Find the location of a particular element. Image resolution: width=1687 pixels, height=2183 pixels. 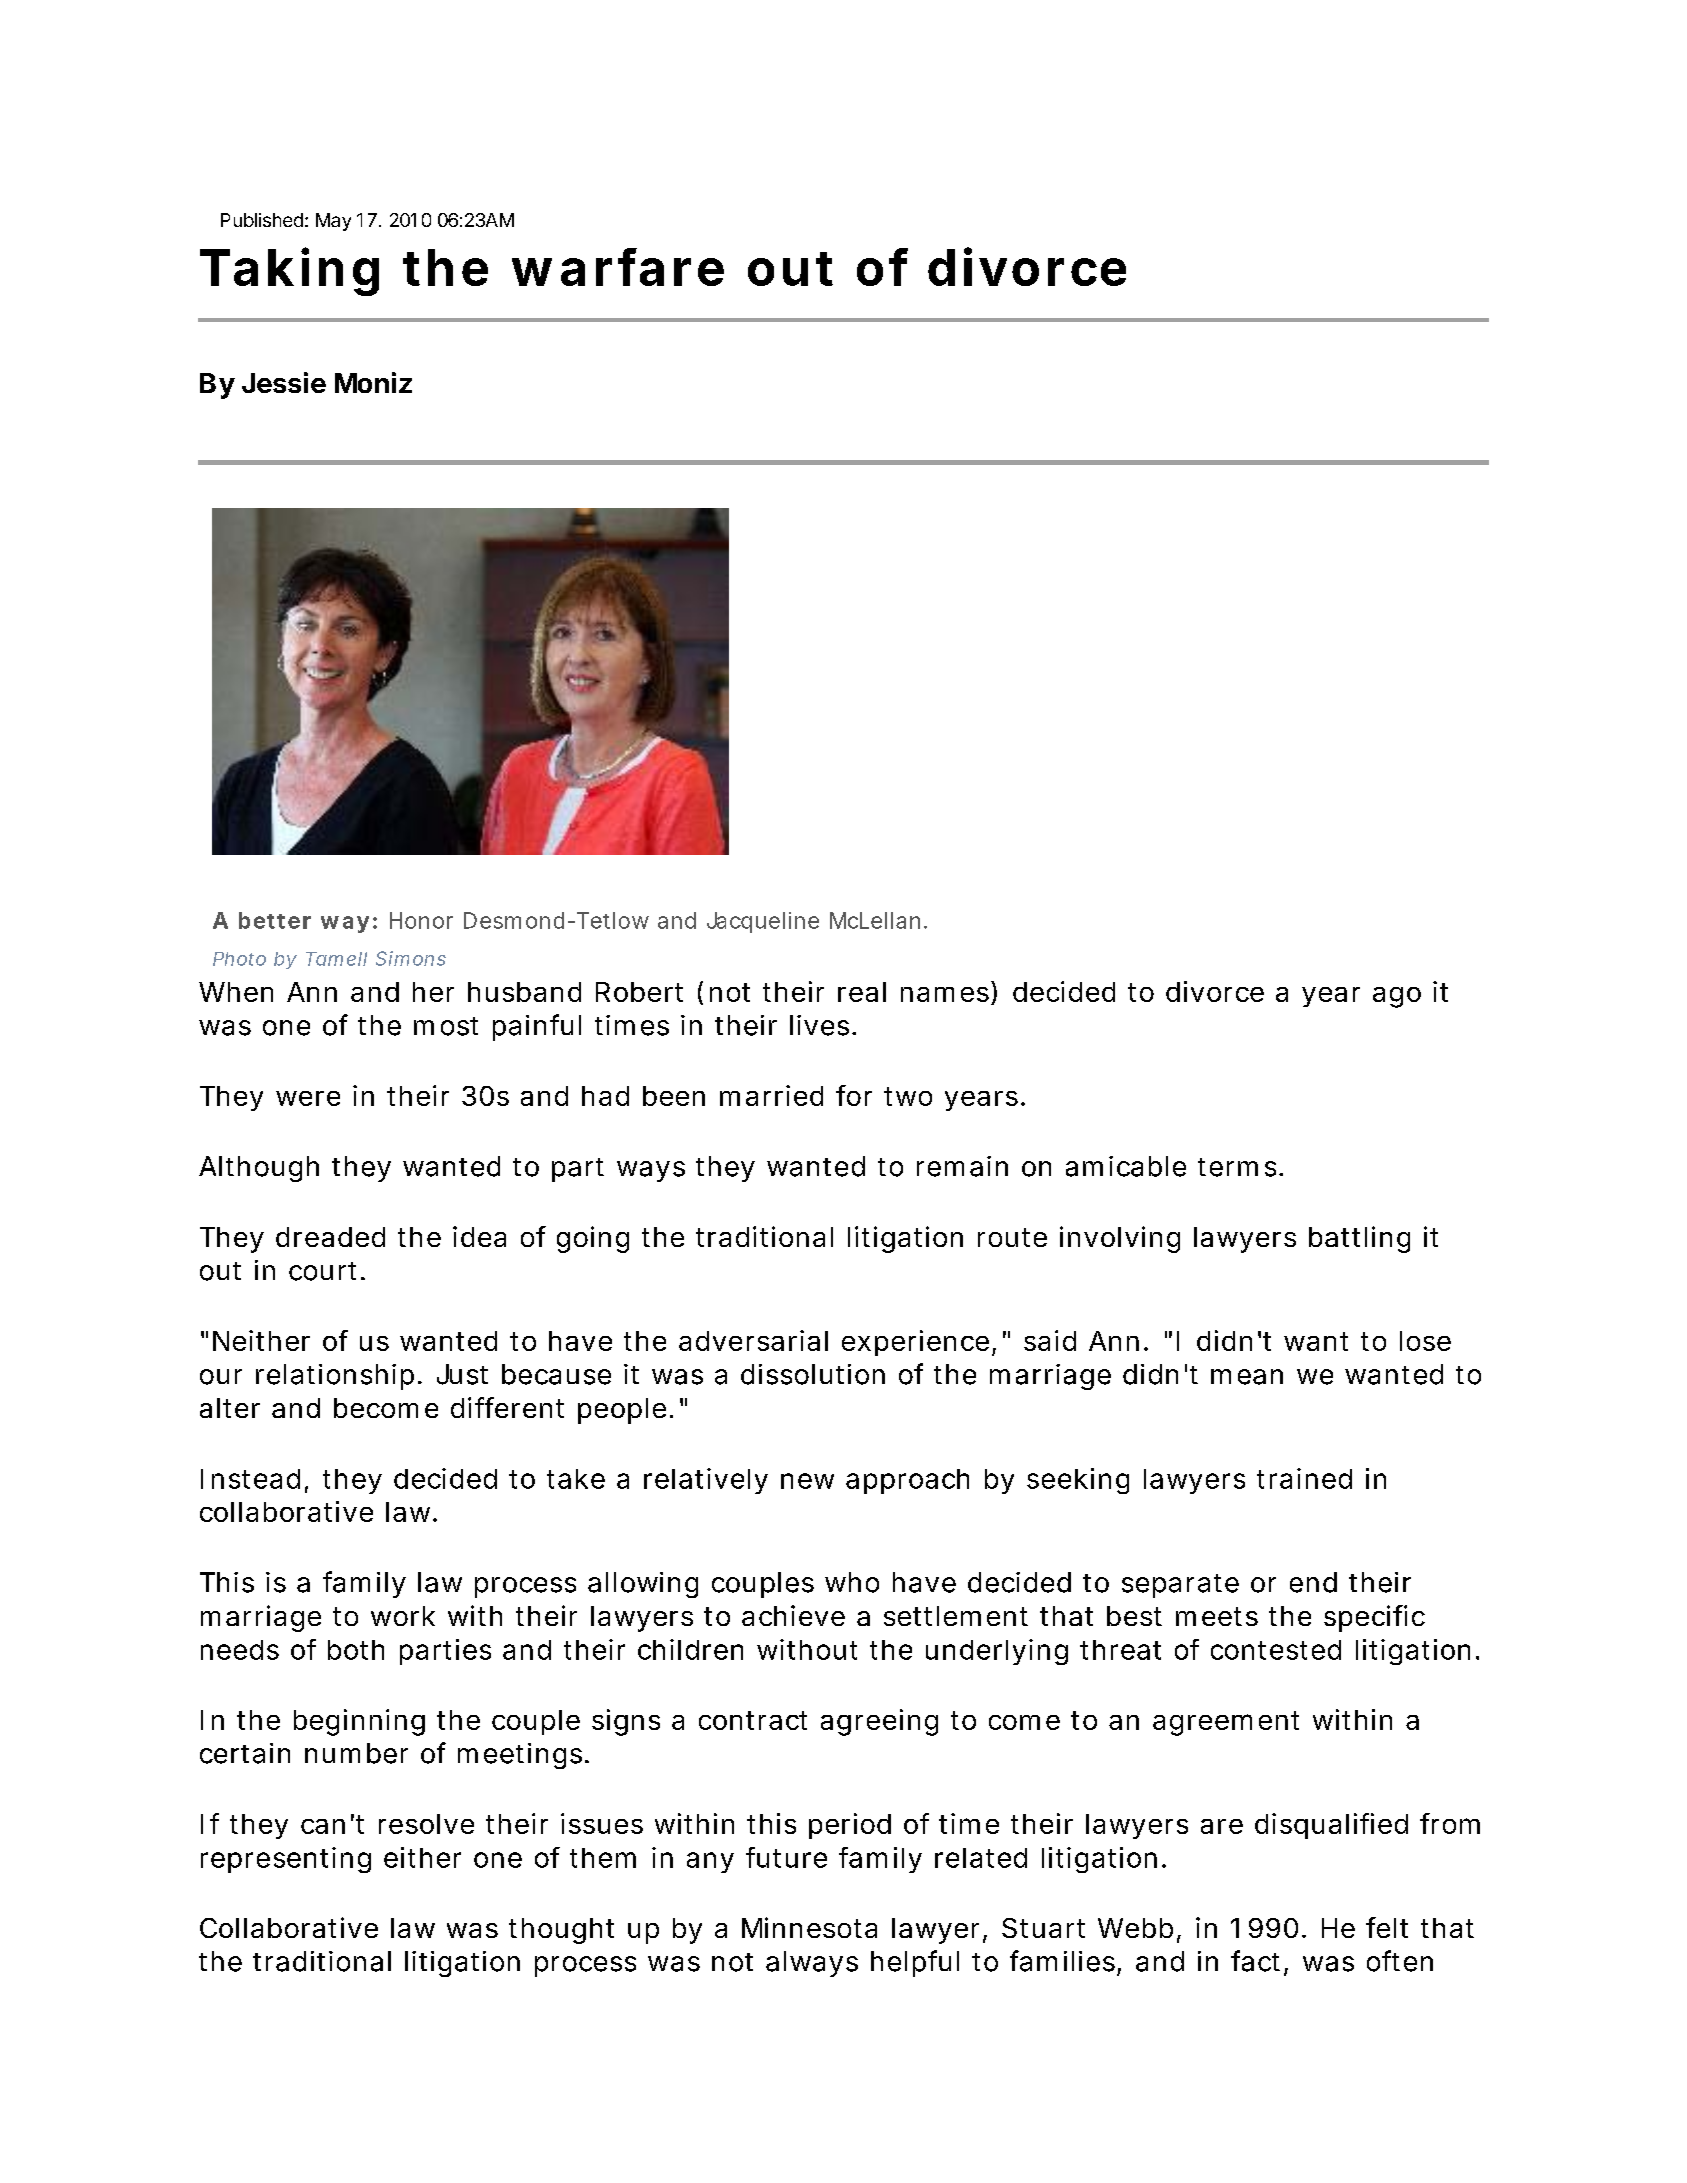

for is located at coordinates (854, 1095).
